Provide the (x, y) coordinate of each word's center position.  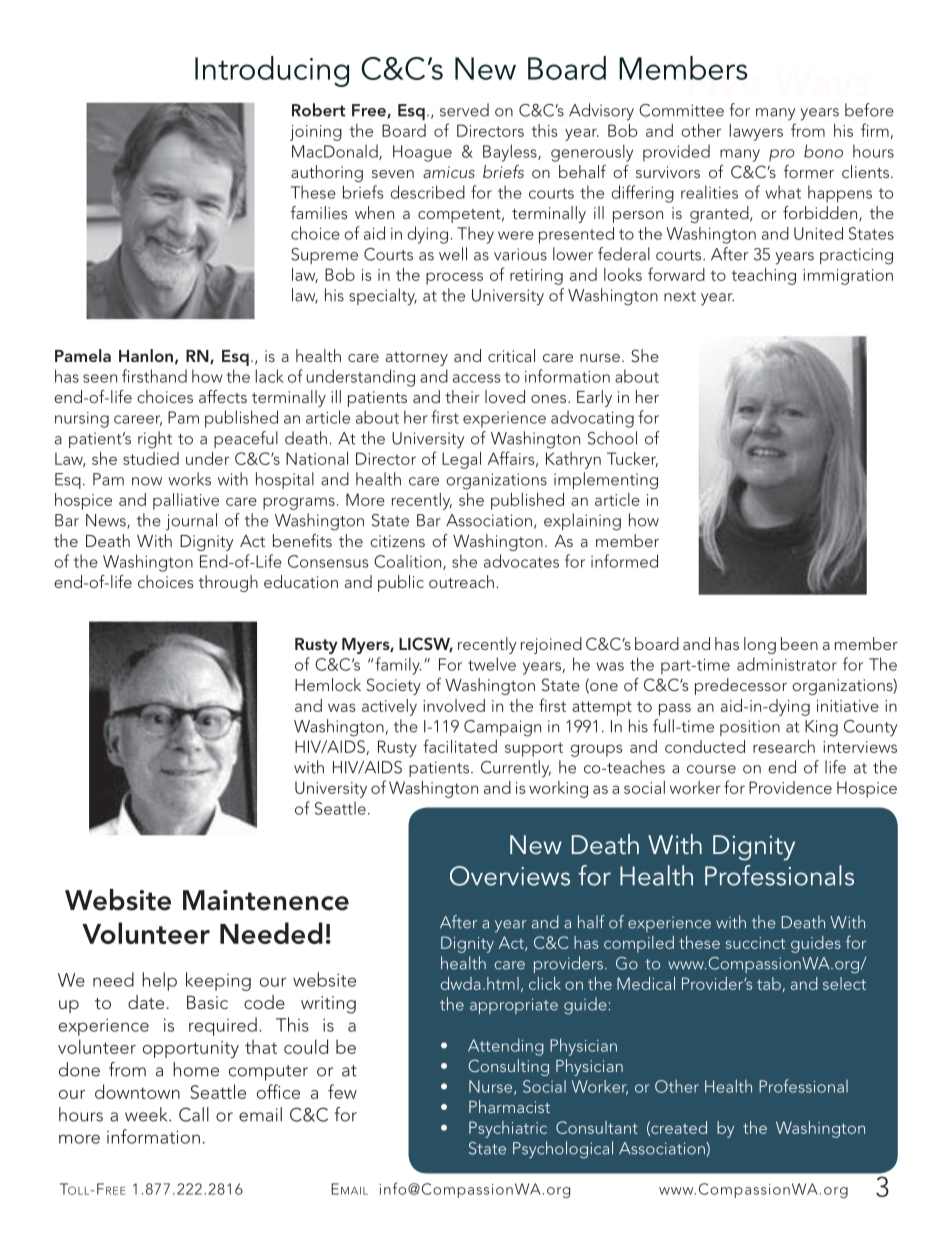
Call (194, 1114)
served (464, 110)
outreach (461, 581)
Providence (790, 787)
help (159, 981)
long (760, 645)
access (476, 378)
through (228, 583)
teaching (764, 276)
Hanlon (146, 355)
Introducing (272, 71)
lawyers (756, 132)
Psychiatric (508, 1129)
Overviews (510, 876)
